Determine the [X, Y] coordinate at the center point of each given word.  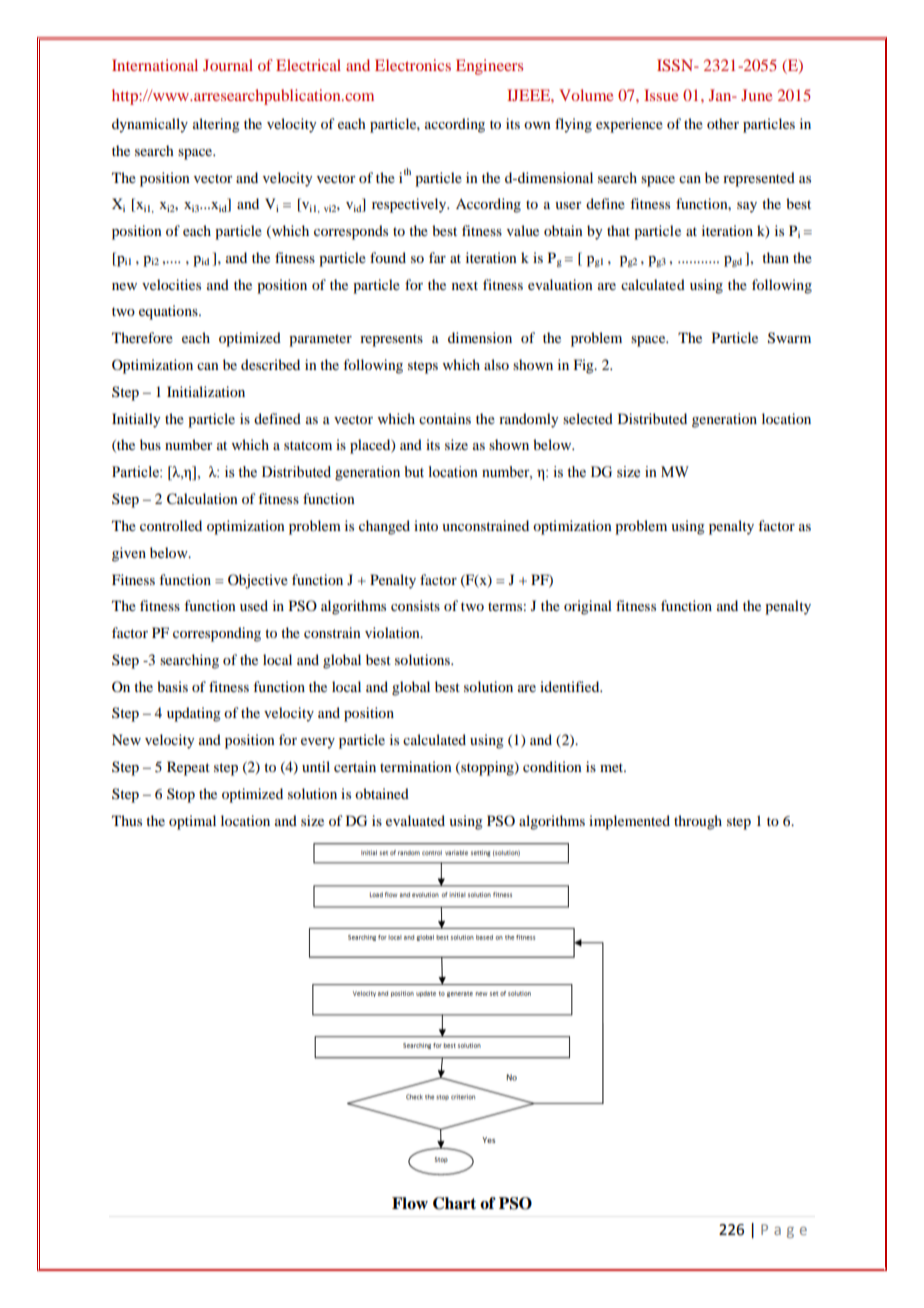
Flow [410, 1203]
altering [216, 125]
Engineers [489, 67]
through [698, 822]
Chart [454, 1203]
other [723, 123]
